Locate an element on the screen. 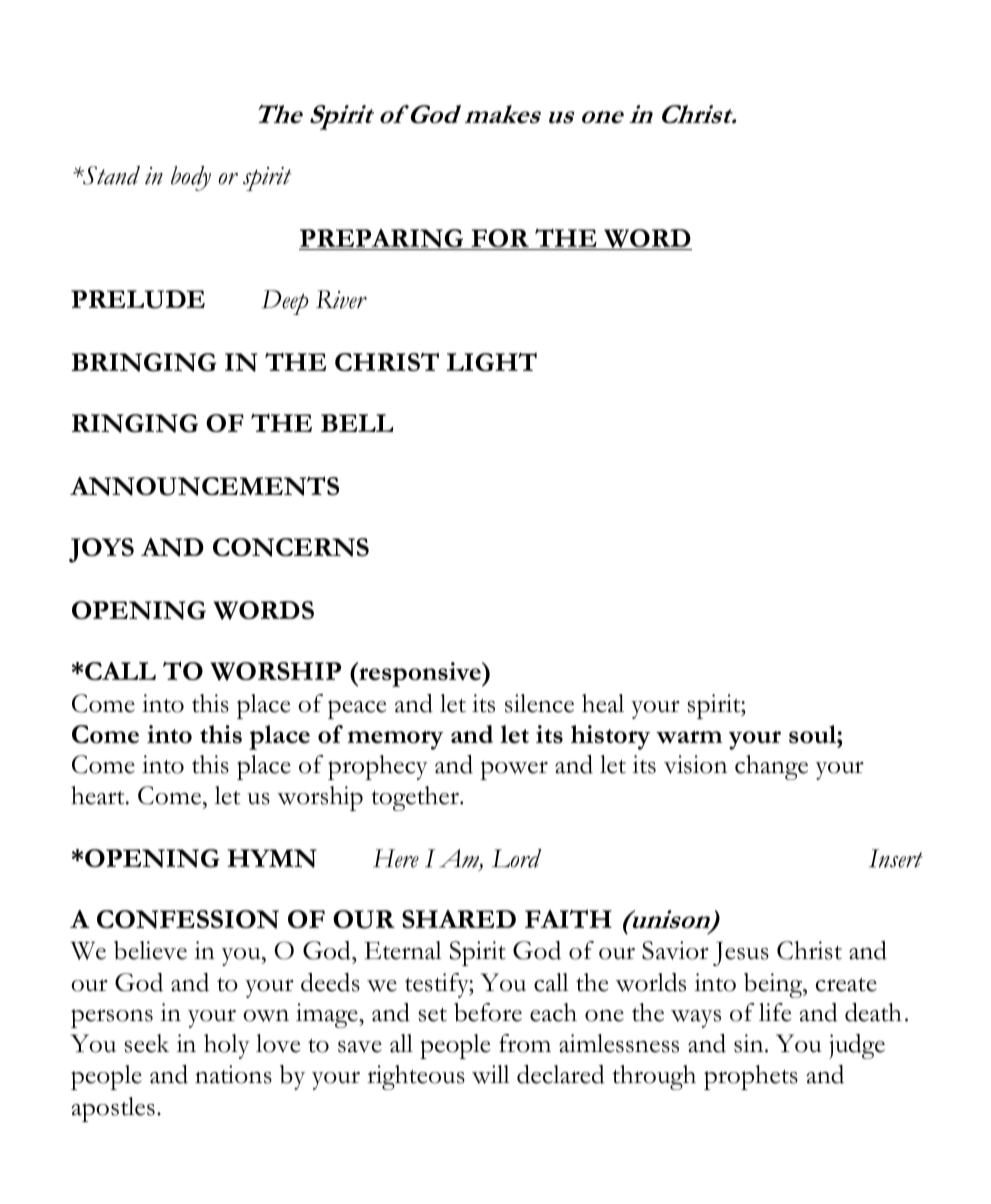 This screenshot has width=991, height=1204. PRELUDE is located at coordinates (138, 299).
